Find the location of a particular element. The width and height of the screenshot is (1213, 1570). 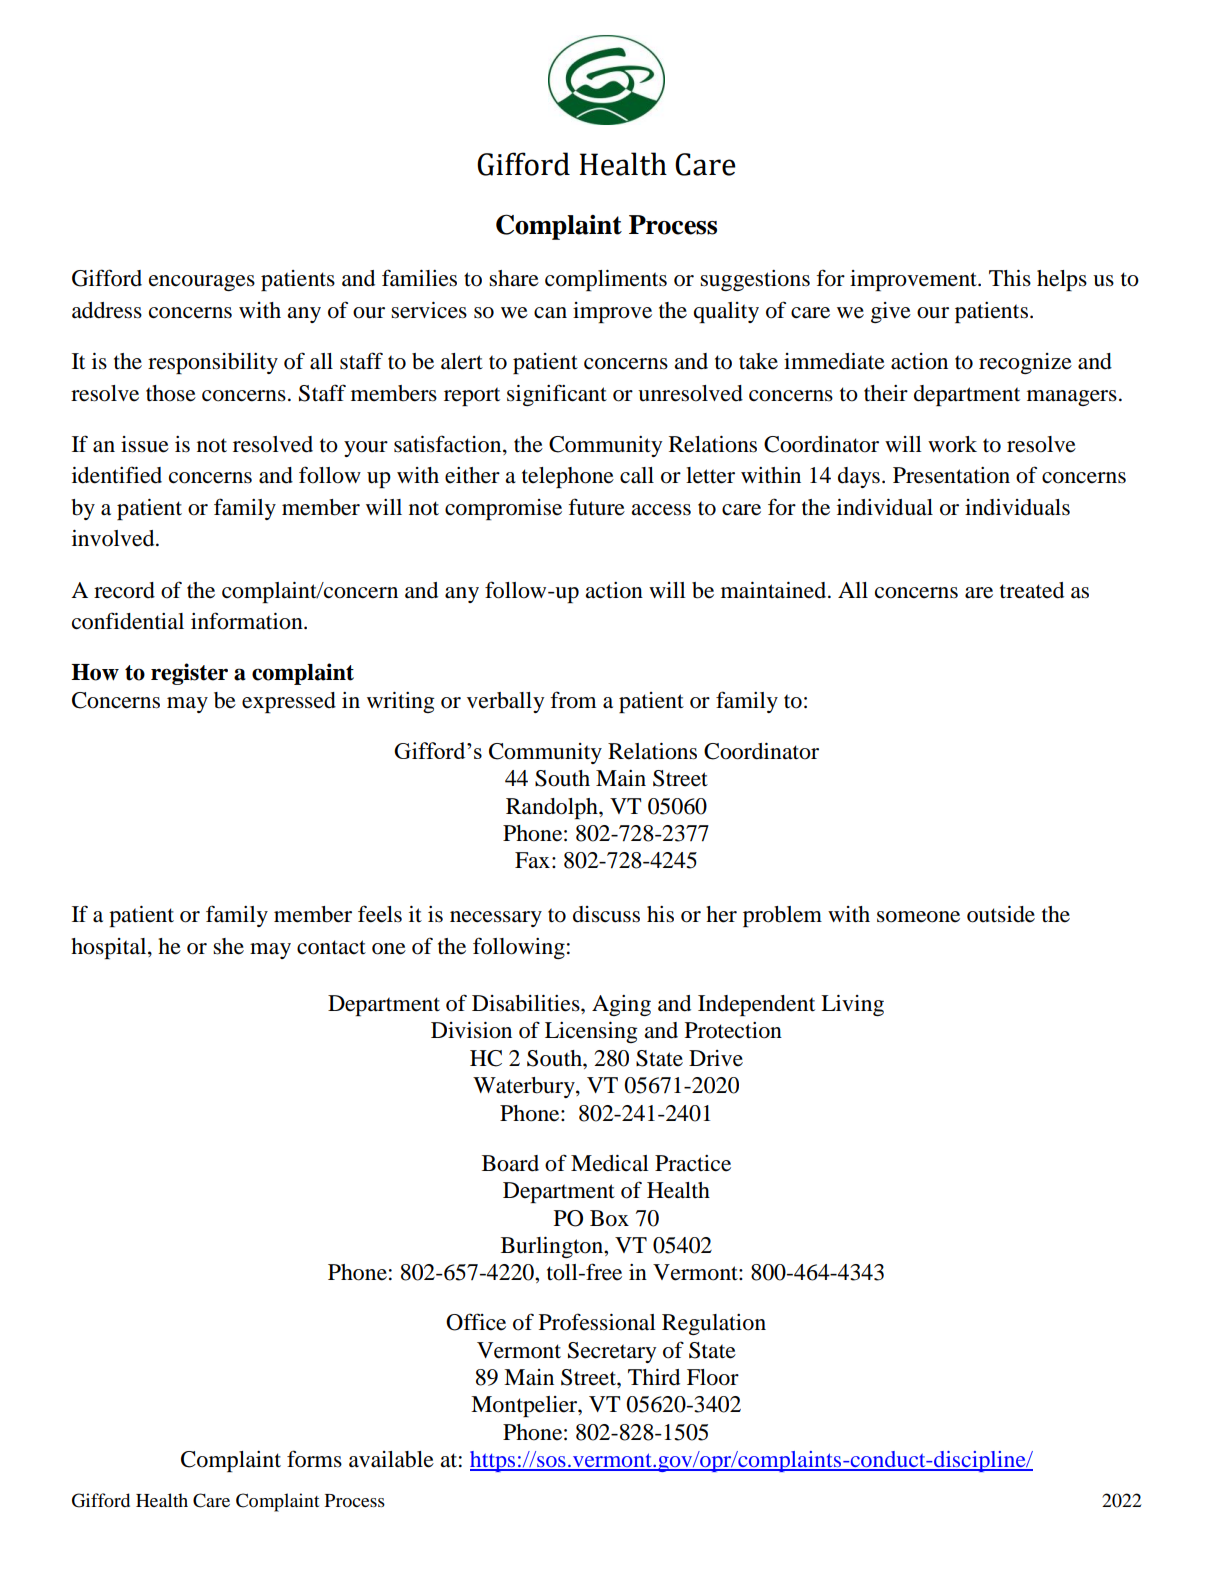

forms is located at coordinates (314, 1459).
